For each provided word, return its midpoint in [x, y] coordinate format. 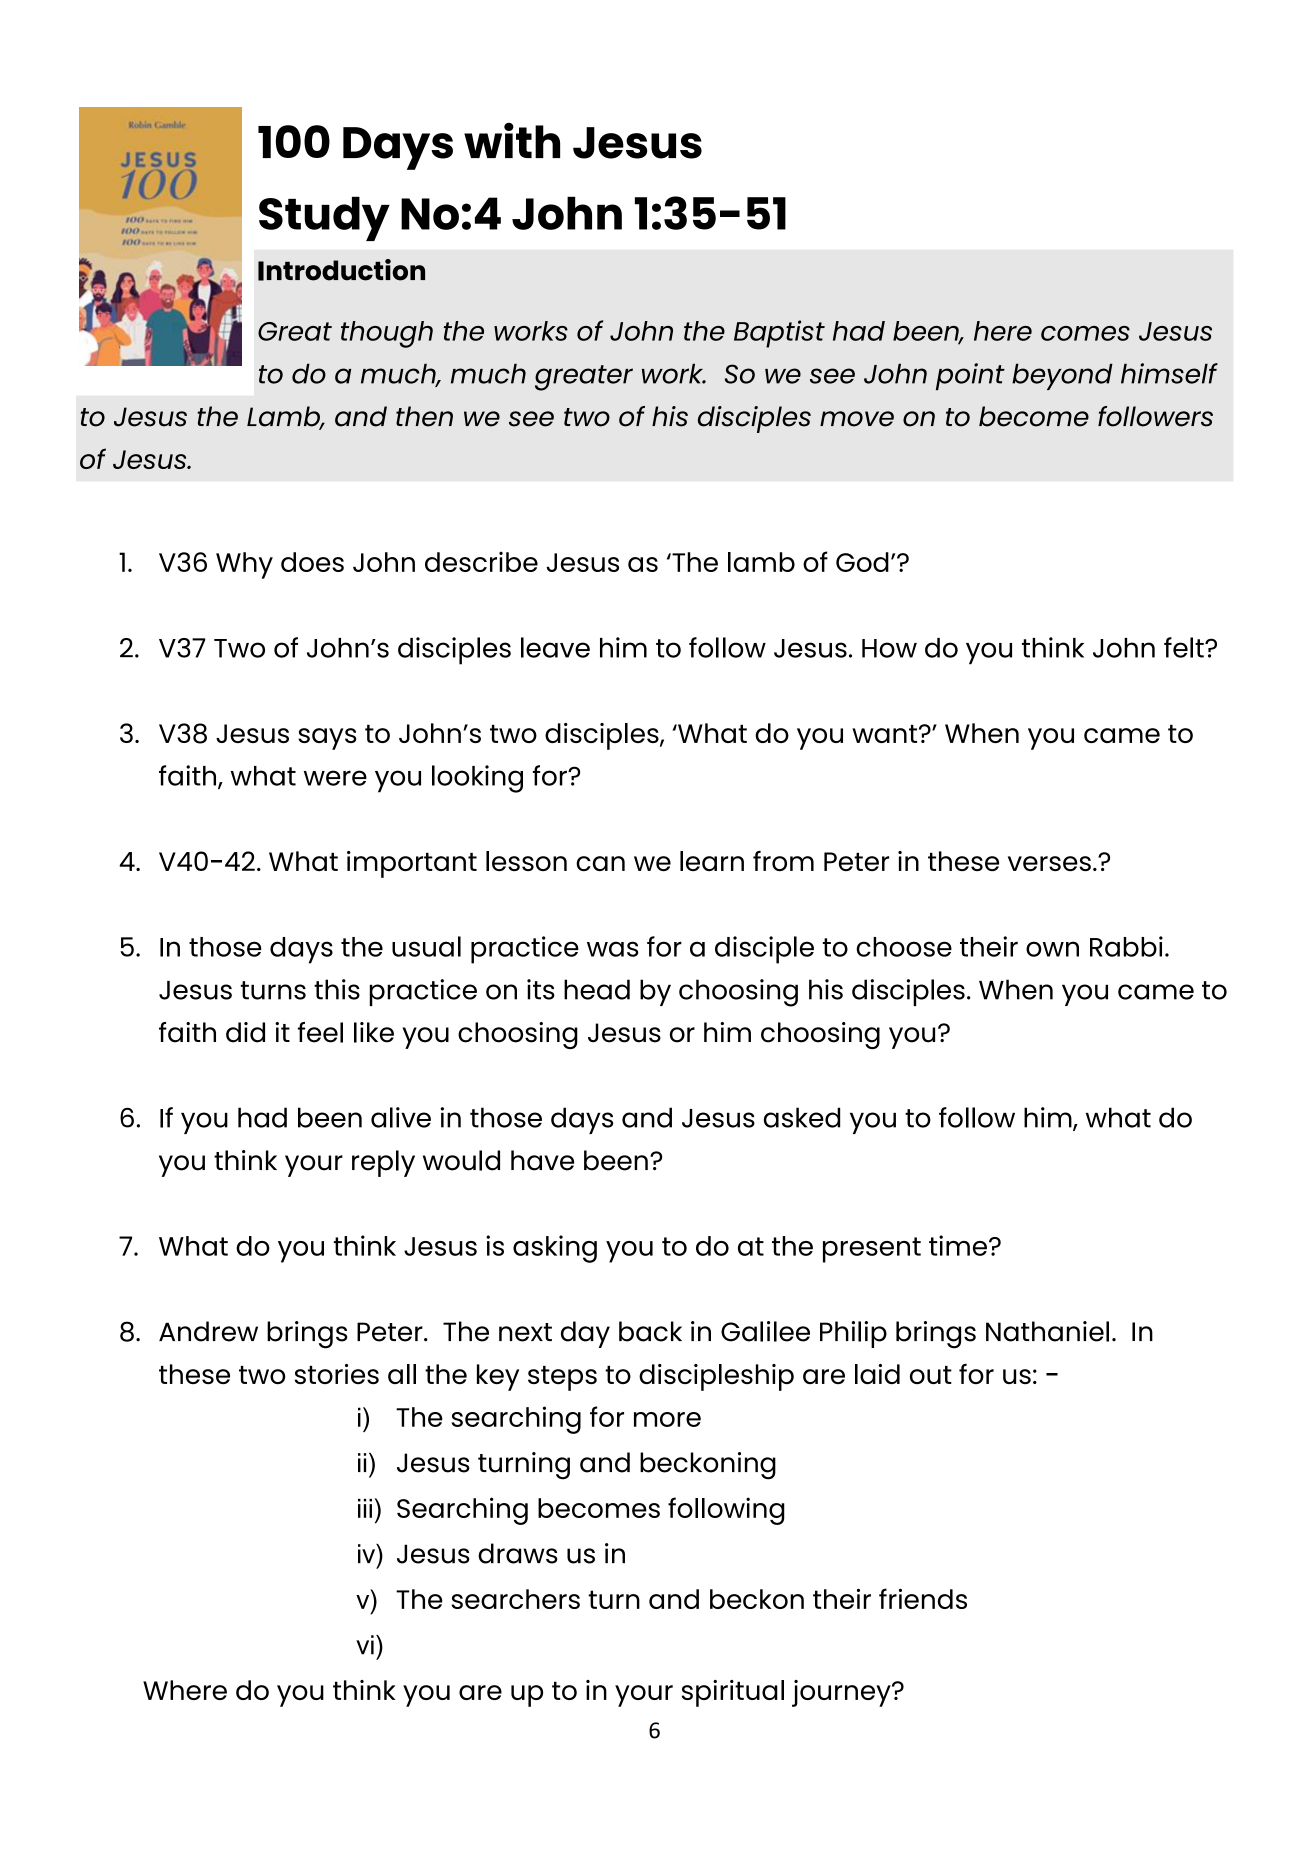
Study [324, 219]
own [1052, 949]
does [312, 562]
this [337, 989]
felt [1185, 647]
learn [712, 861]
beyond [1062, 377]
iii [365, 1508]
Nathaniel [1047, 1331]
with [512, 140]
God [862, 562]
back [650, 1331]
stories [337, 1374]
